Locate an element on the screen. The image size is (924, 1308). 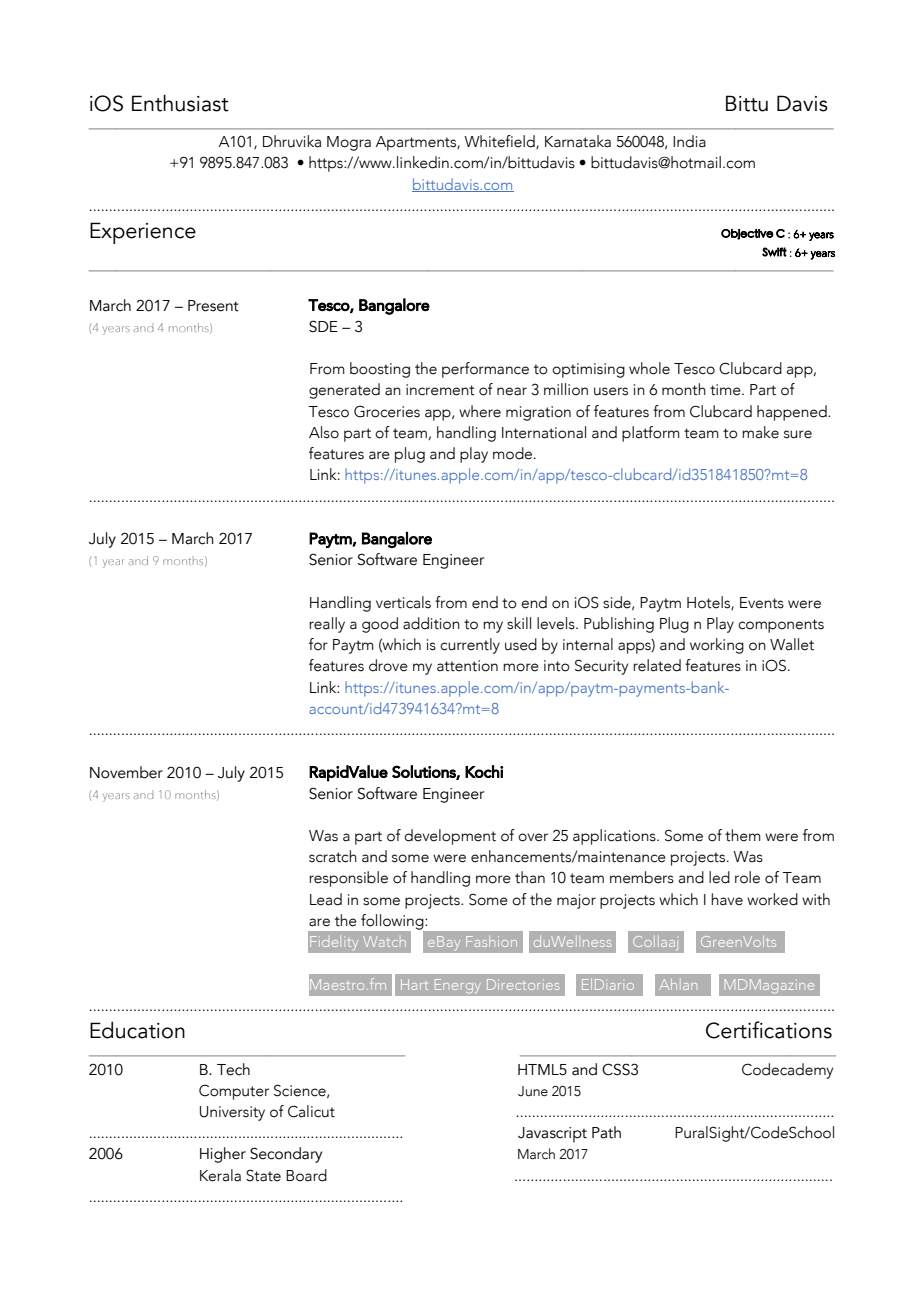
Present is located at coordinates (213, 306).
